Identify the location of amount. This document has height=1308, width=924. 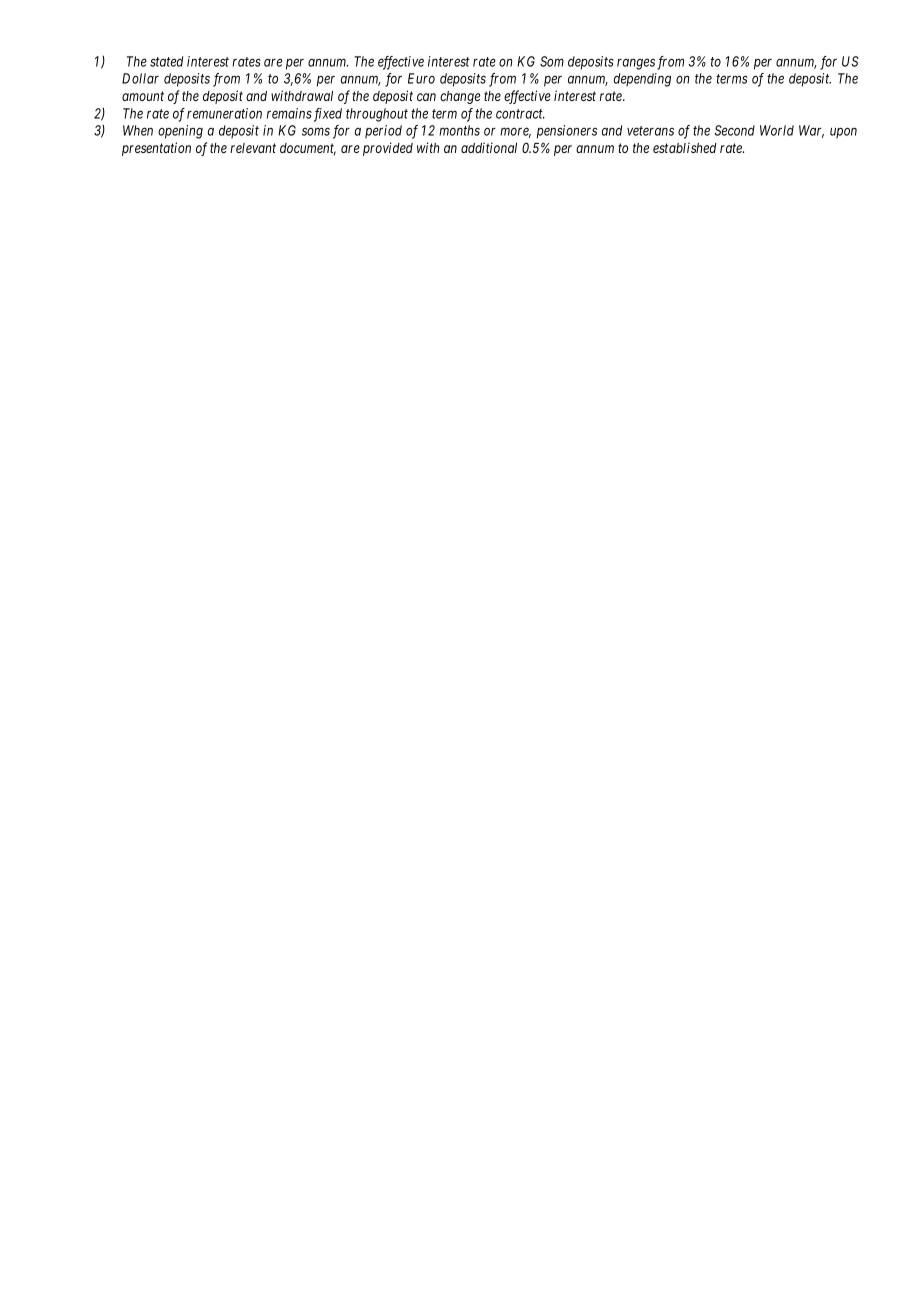
(143, 96).
